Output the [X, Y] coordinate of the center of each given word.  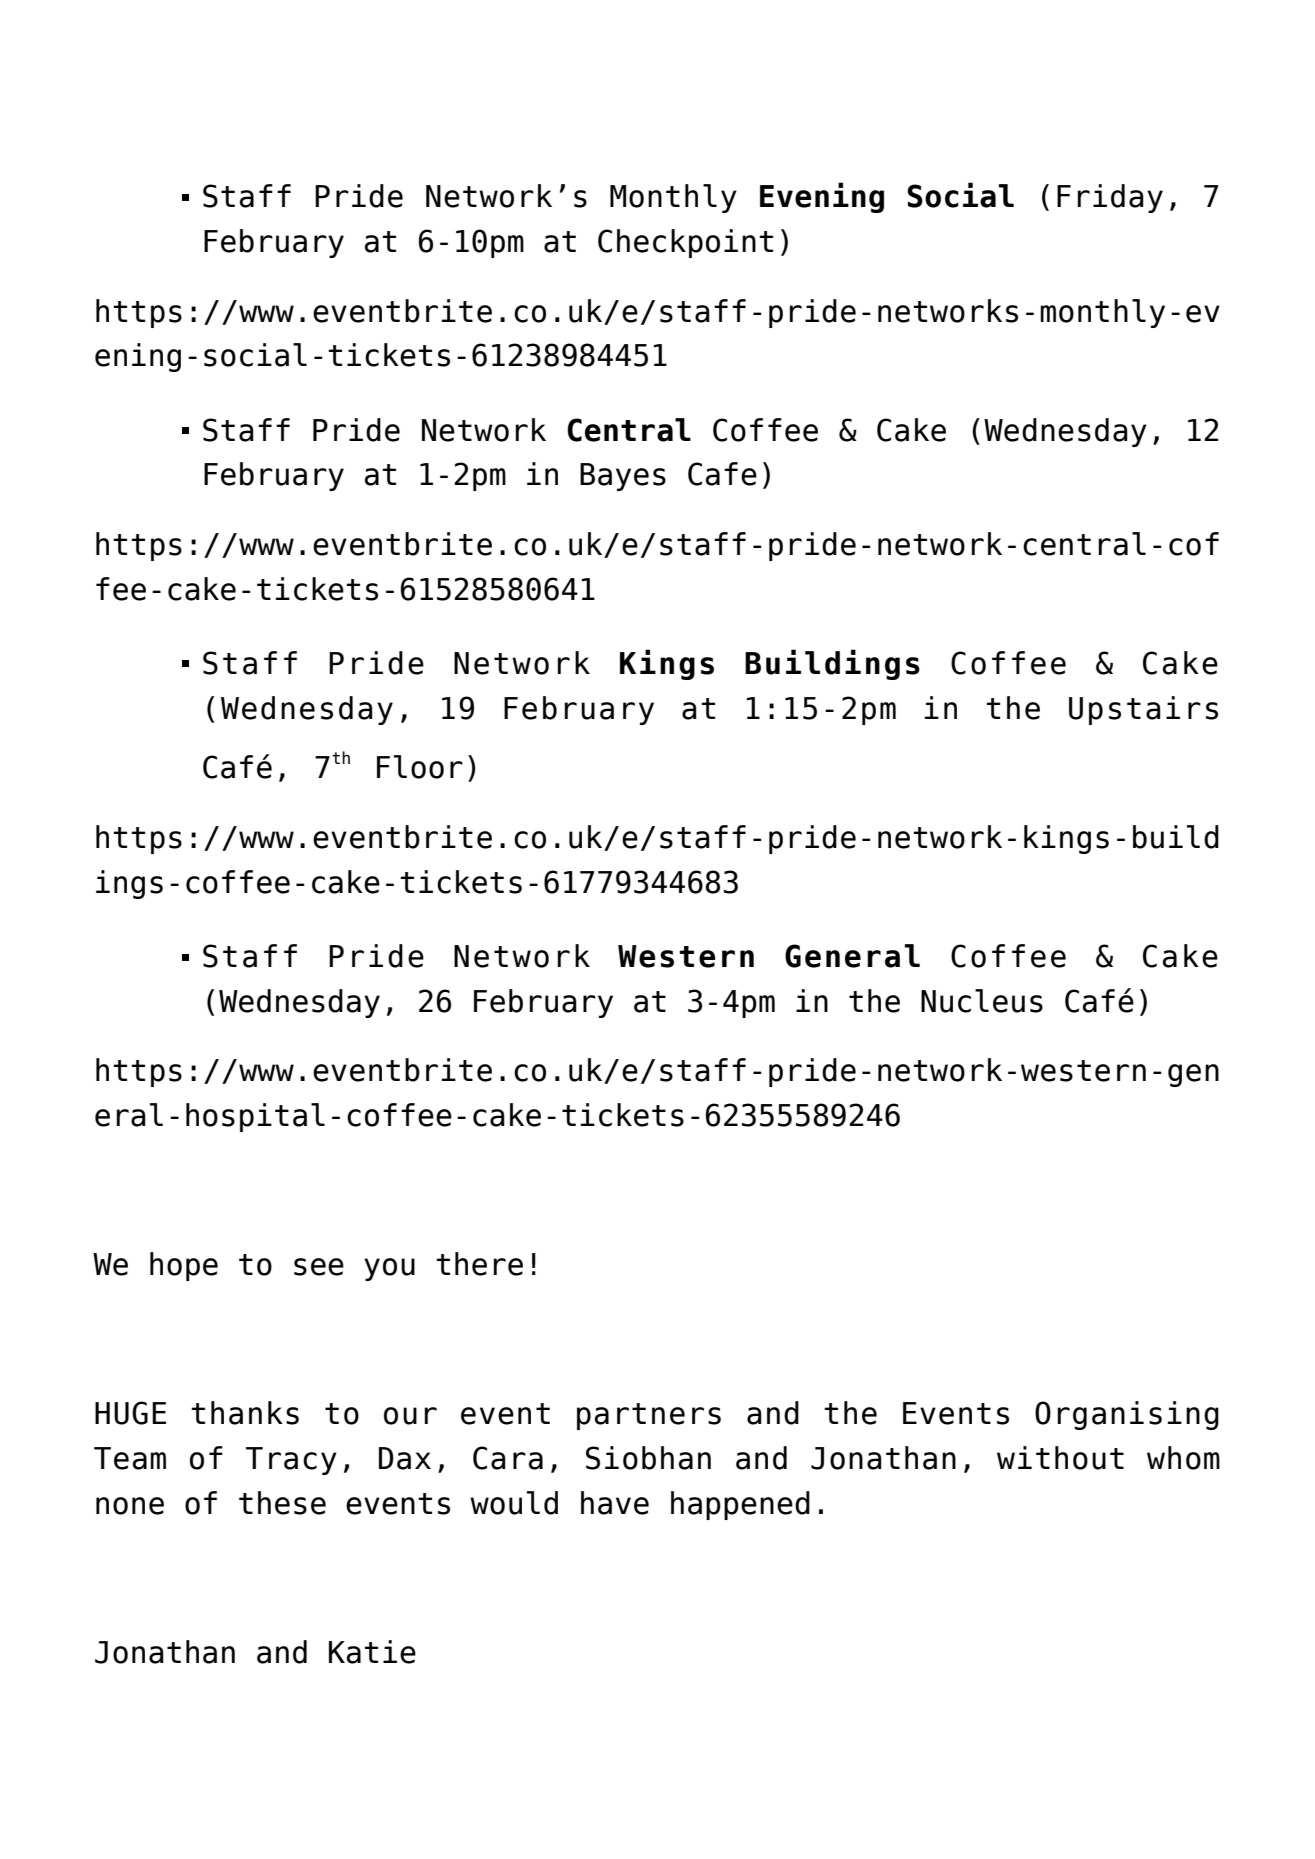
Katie [372, 1652]
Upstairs [1143, 710]
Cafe [722, 474]
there [479, 1264]
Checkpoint [685, 243]
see [319, 1267]
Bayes [623, 477]
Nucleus [982, 1001]
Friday [1110, 198]
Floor [420, 767]
